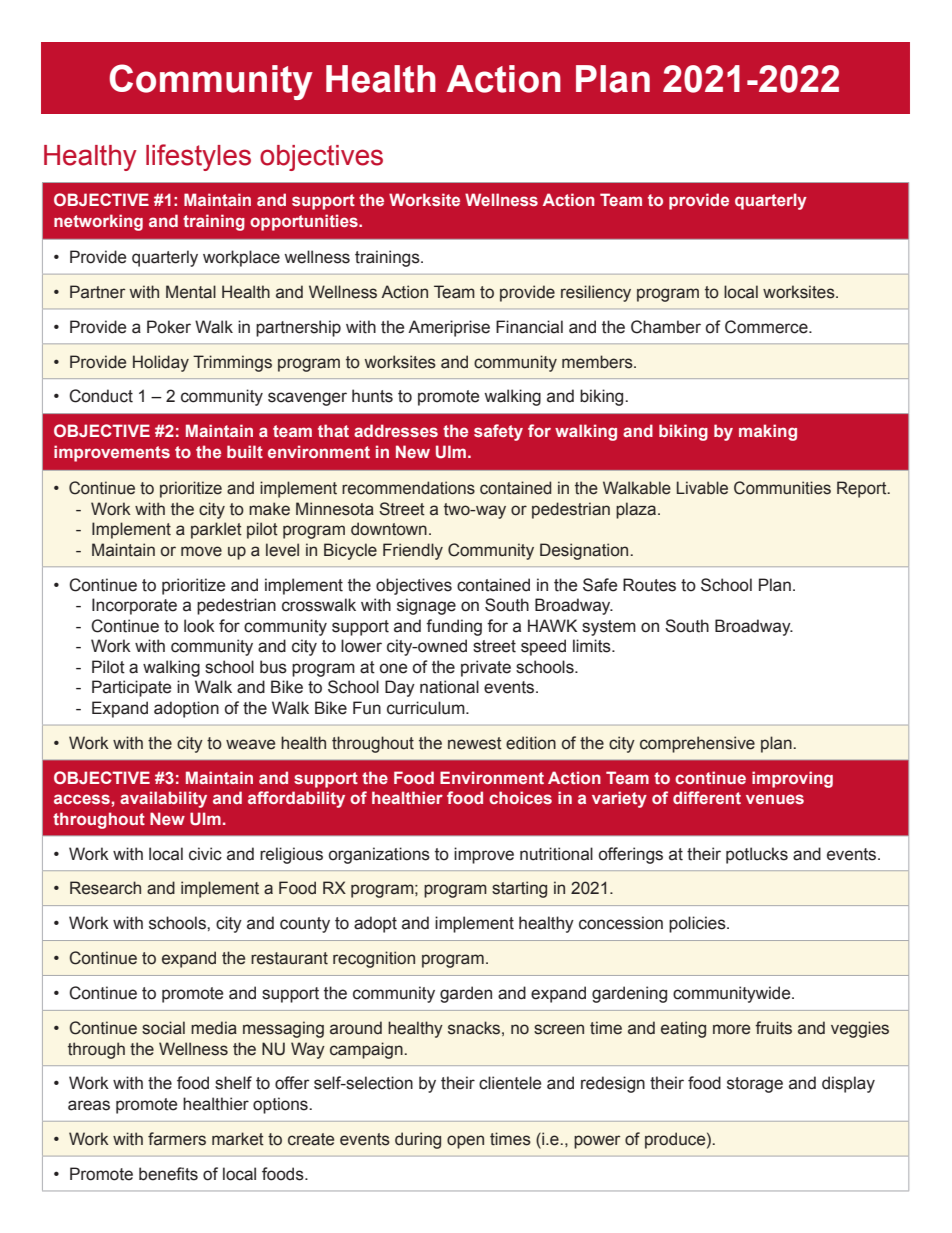 This page has width=952, height=1233. I want to click on move, so click(201, 551).
